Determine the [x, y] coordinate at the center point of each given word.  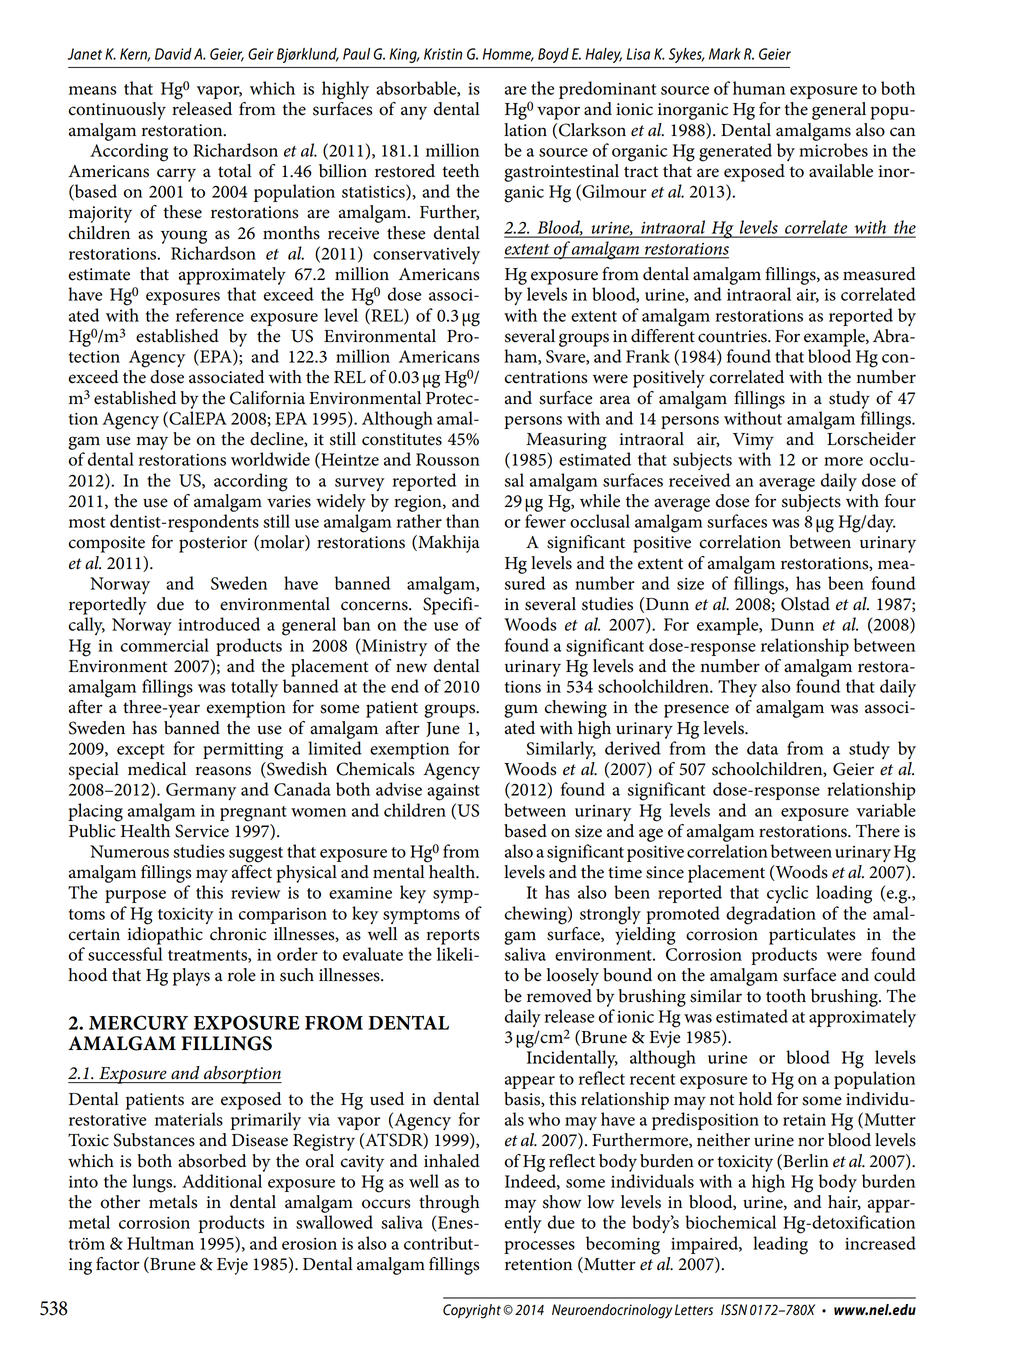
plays [191, 977]
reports [453, 937]
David [173, 54]
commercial [165, 645]
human [759, 88]
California [267, 398]
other [120, 1202]
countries [733, 336]
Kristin [443, 54]
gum [521, 711]
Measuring [566, 441]
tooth [786, 996]
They [737, 688]
